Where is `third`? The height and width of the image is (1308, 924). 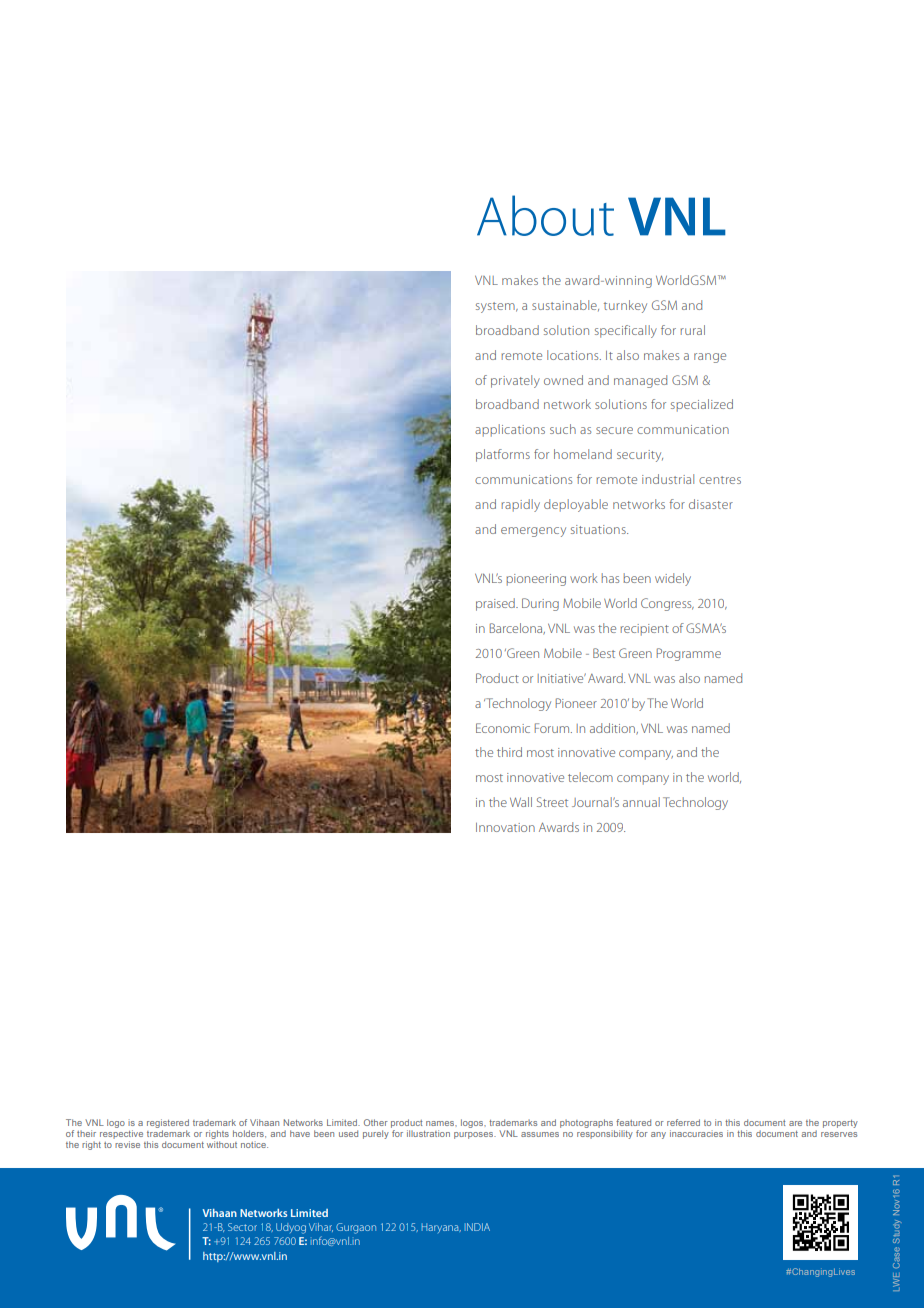
third is located at coordinates (509, 752).
